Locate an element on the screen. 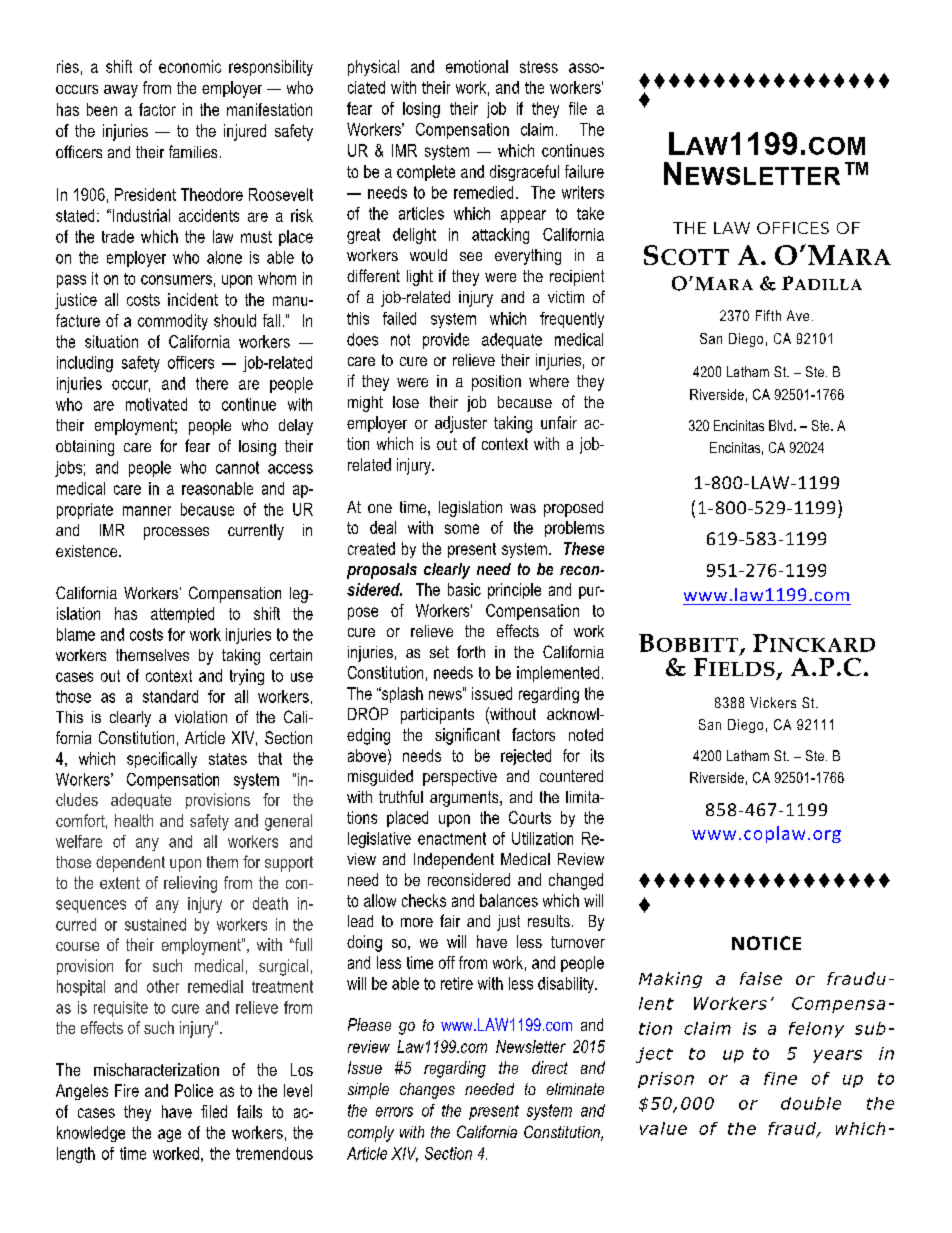  away is located at coordinates (121, 91).
